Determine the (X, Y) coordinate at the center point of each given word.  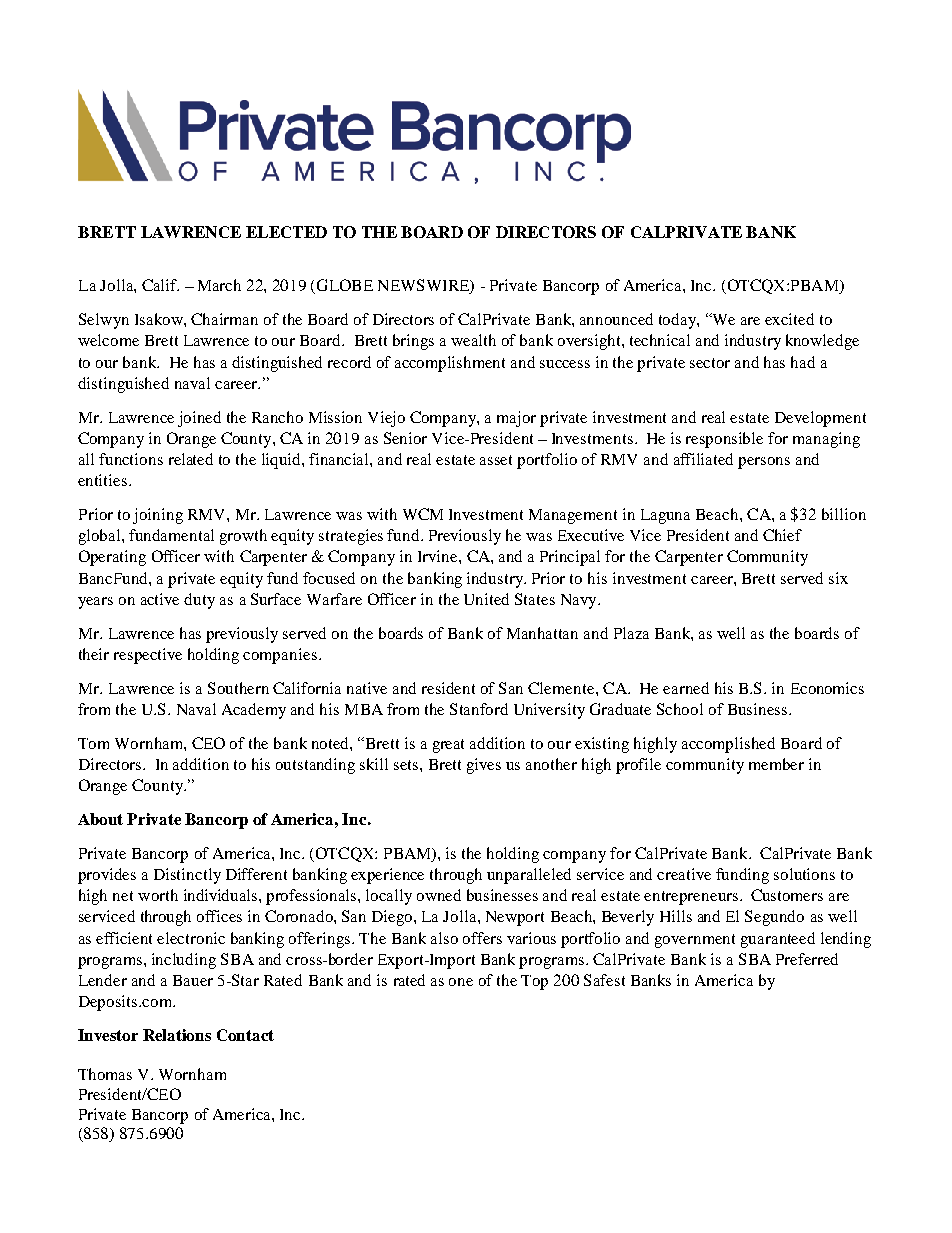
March (219, 285)
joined (199, 419)
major (516, 419)
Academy (254, 711)
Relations (177, 1035)
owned (439, 895)
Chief (782, 535)
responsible (724, 440)
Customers (787, 895)
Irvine (439, 556)
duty (199, 601)
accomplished (728, 745)
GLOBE (343, 286)
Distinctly (187, 876)
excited (789, 319)
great (448, 746)
